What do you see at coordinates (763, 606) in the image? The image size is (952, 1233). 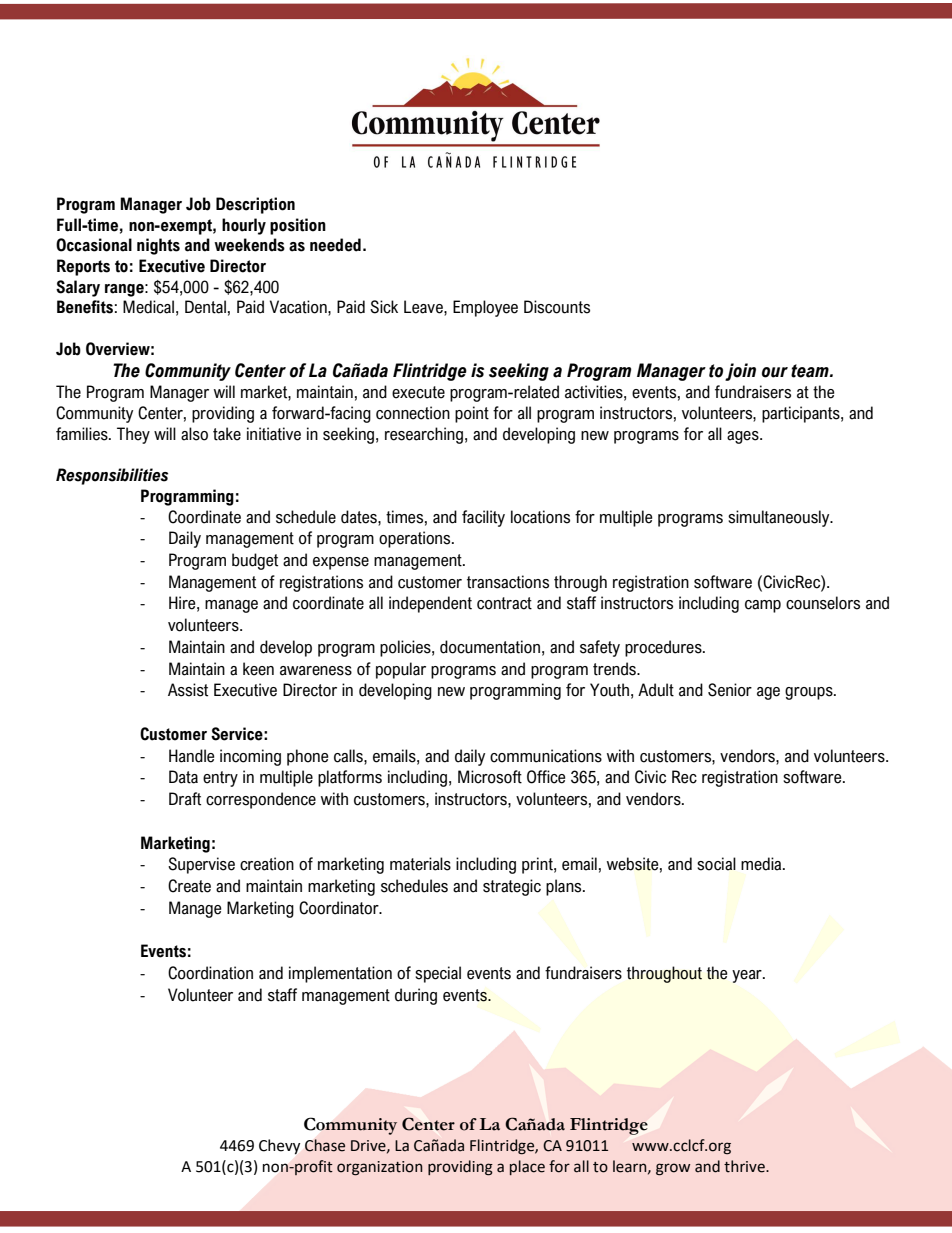 I see `camp` at bounding box center [763, 606].
